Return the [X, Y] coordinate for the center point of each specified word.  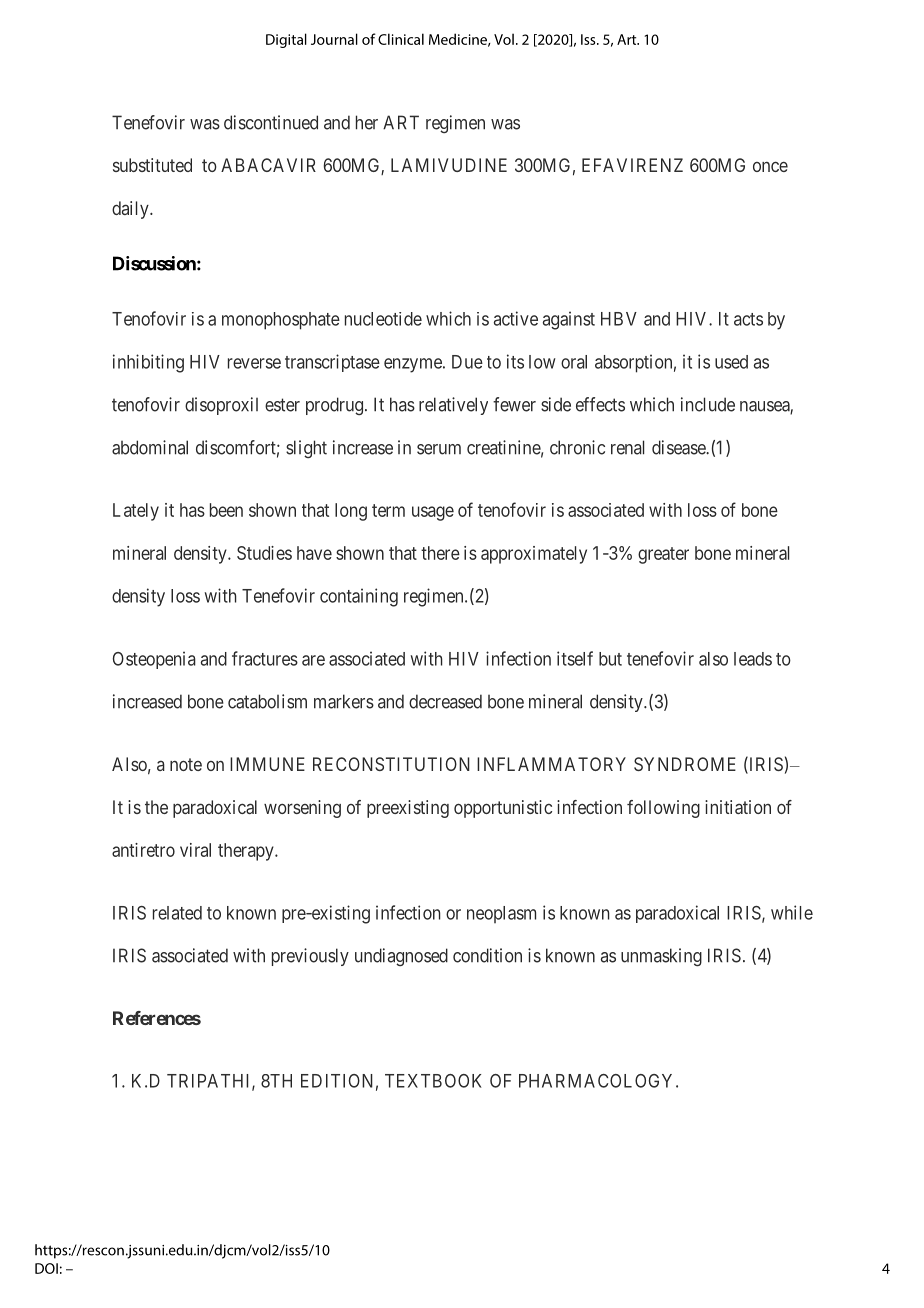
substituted [152, 165]
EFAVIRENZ [632, 165]
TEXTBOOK [433, 1081]
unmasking [661, 957]
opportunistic [503, 809]
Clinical [401, 39]
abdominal [150, 447]
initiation [738, 807]
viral [195, 850]
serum [439, 449]
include [708, 404]
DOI [46, 1268]
